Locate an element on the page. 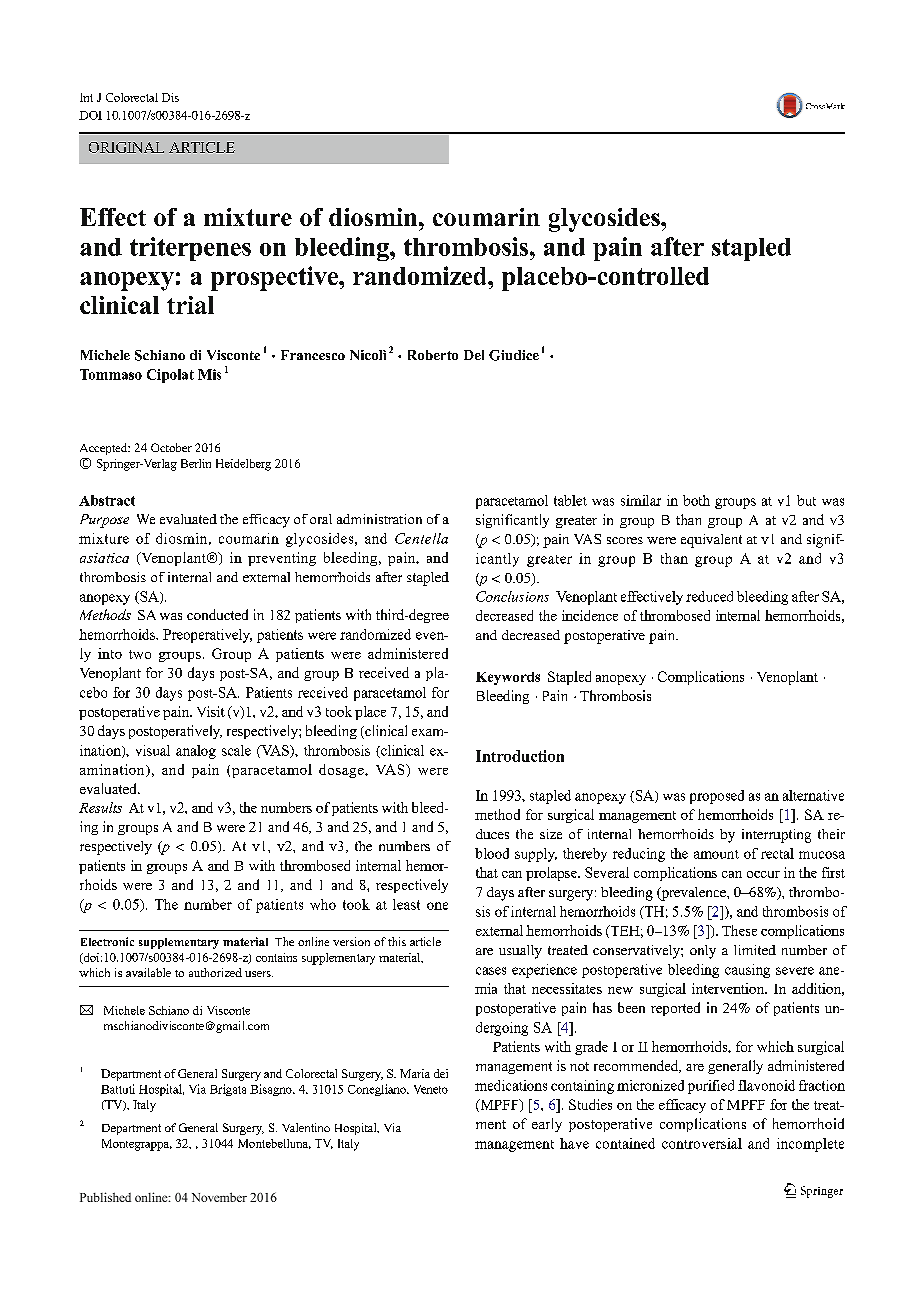 This image has height=1308, width=924. reduced is located at coordinates (709, 596).
